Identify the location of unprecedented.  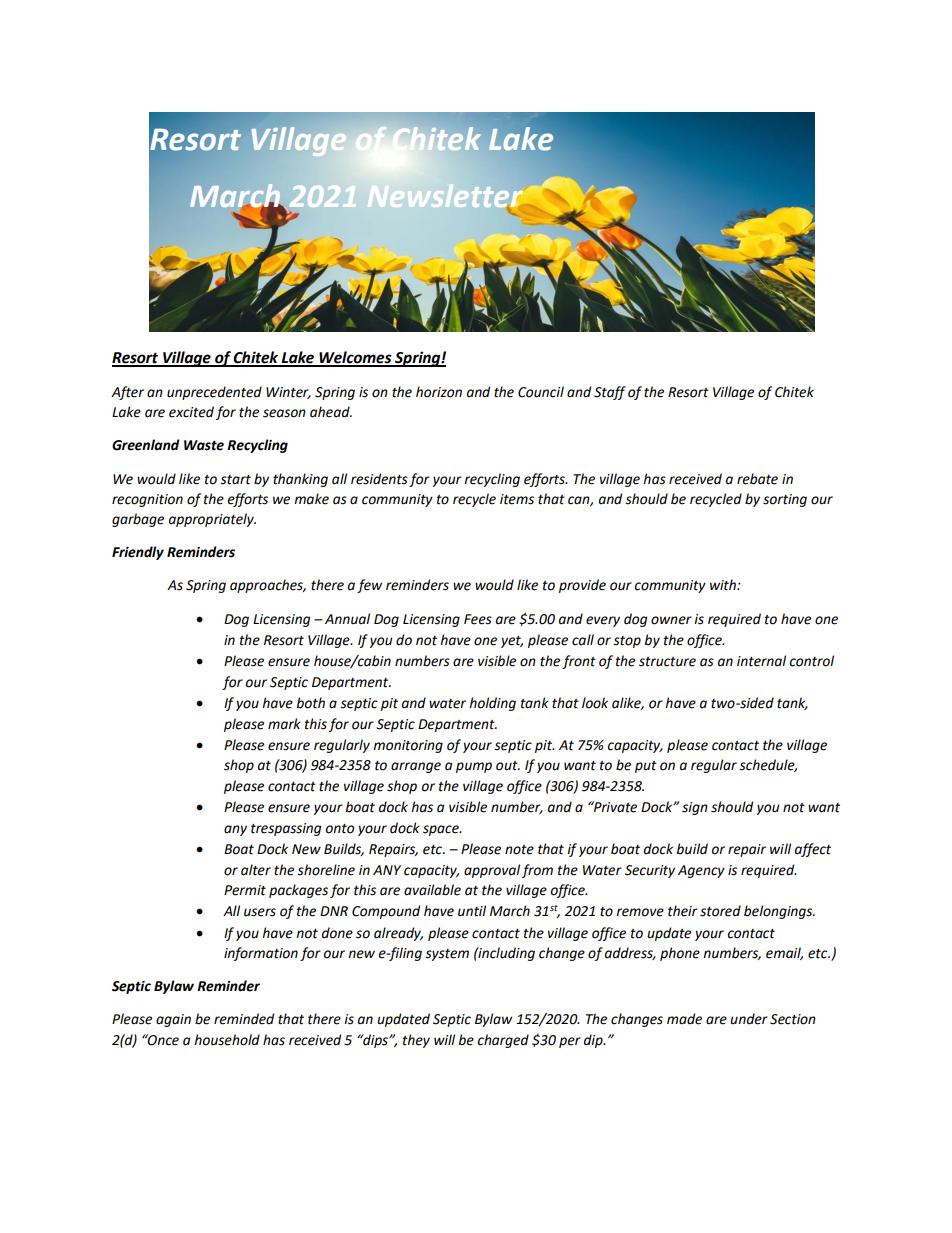
(214, 393).
